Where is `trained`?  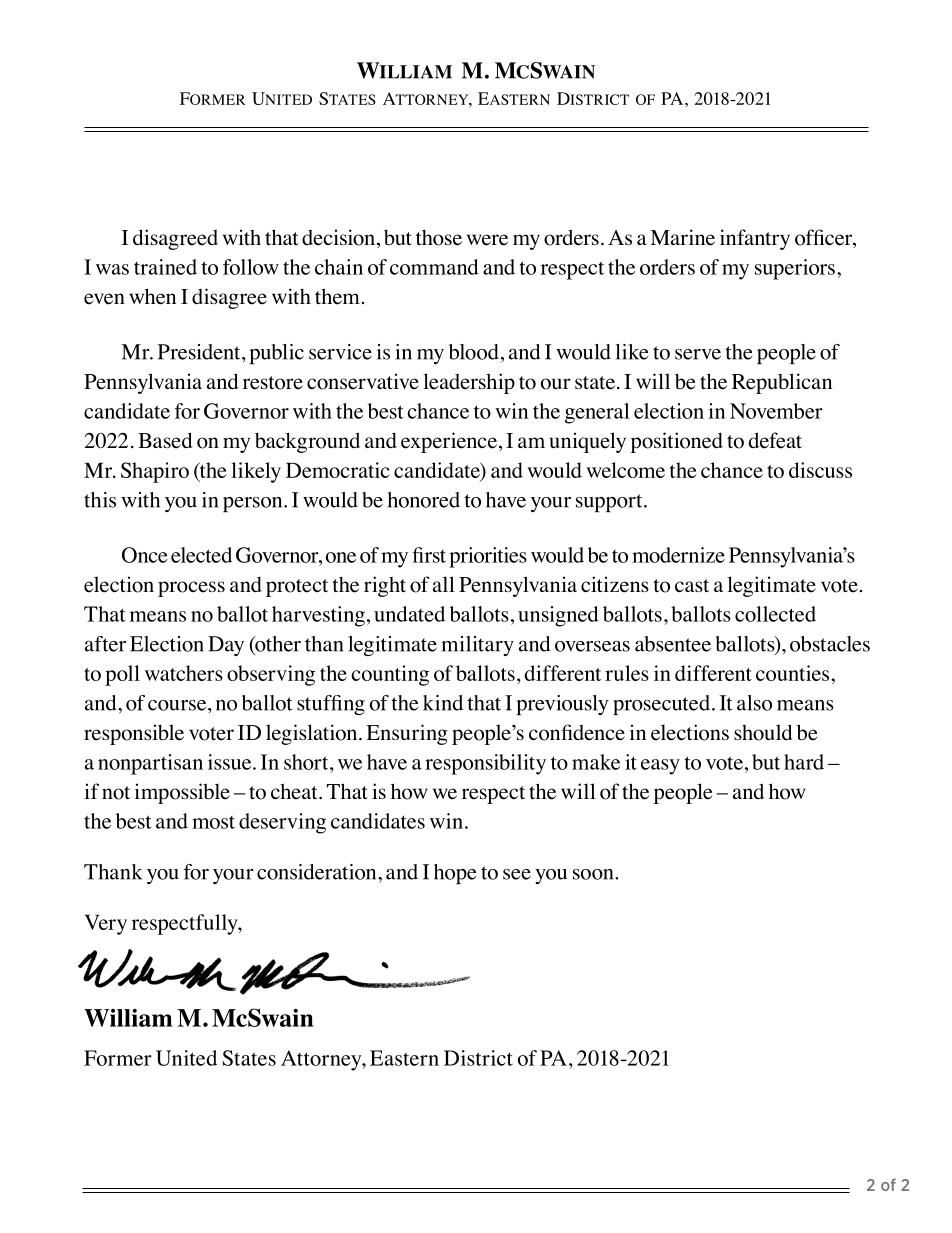 trained is located at coordinates (165, 267).
